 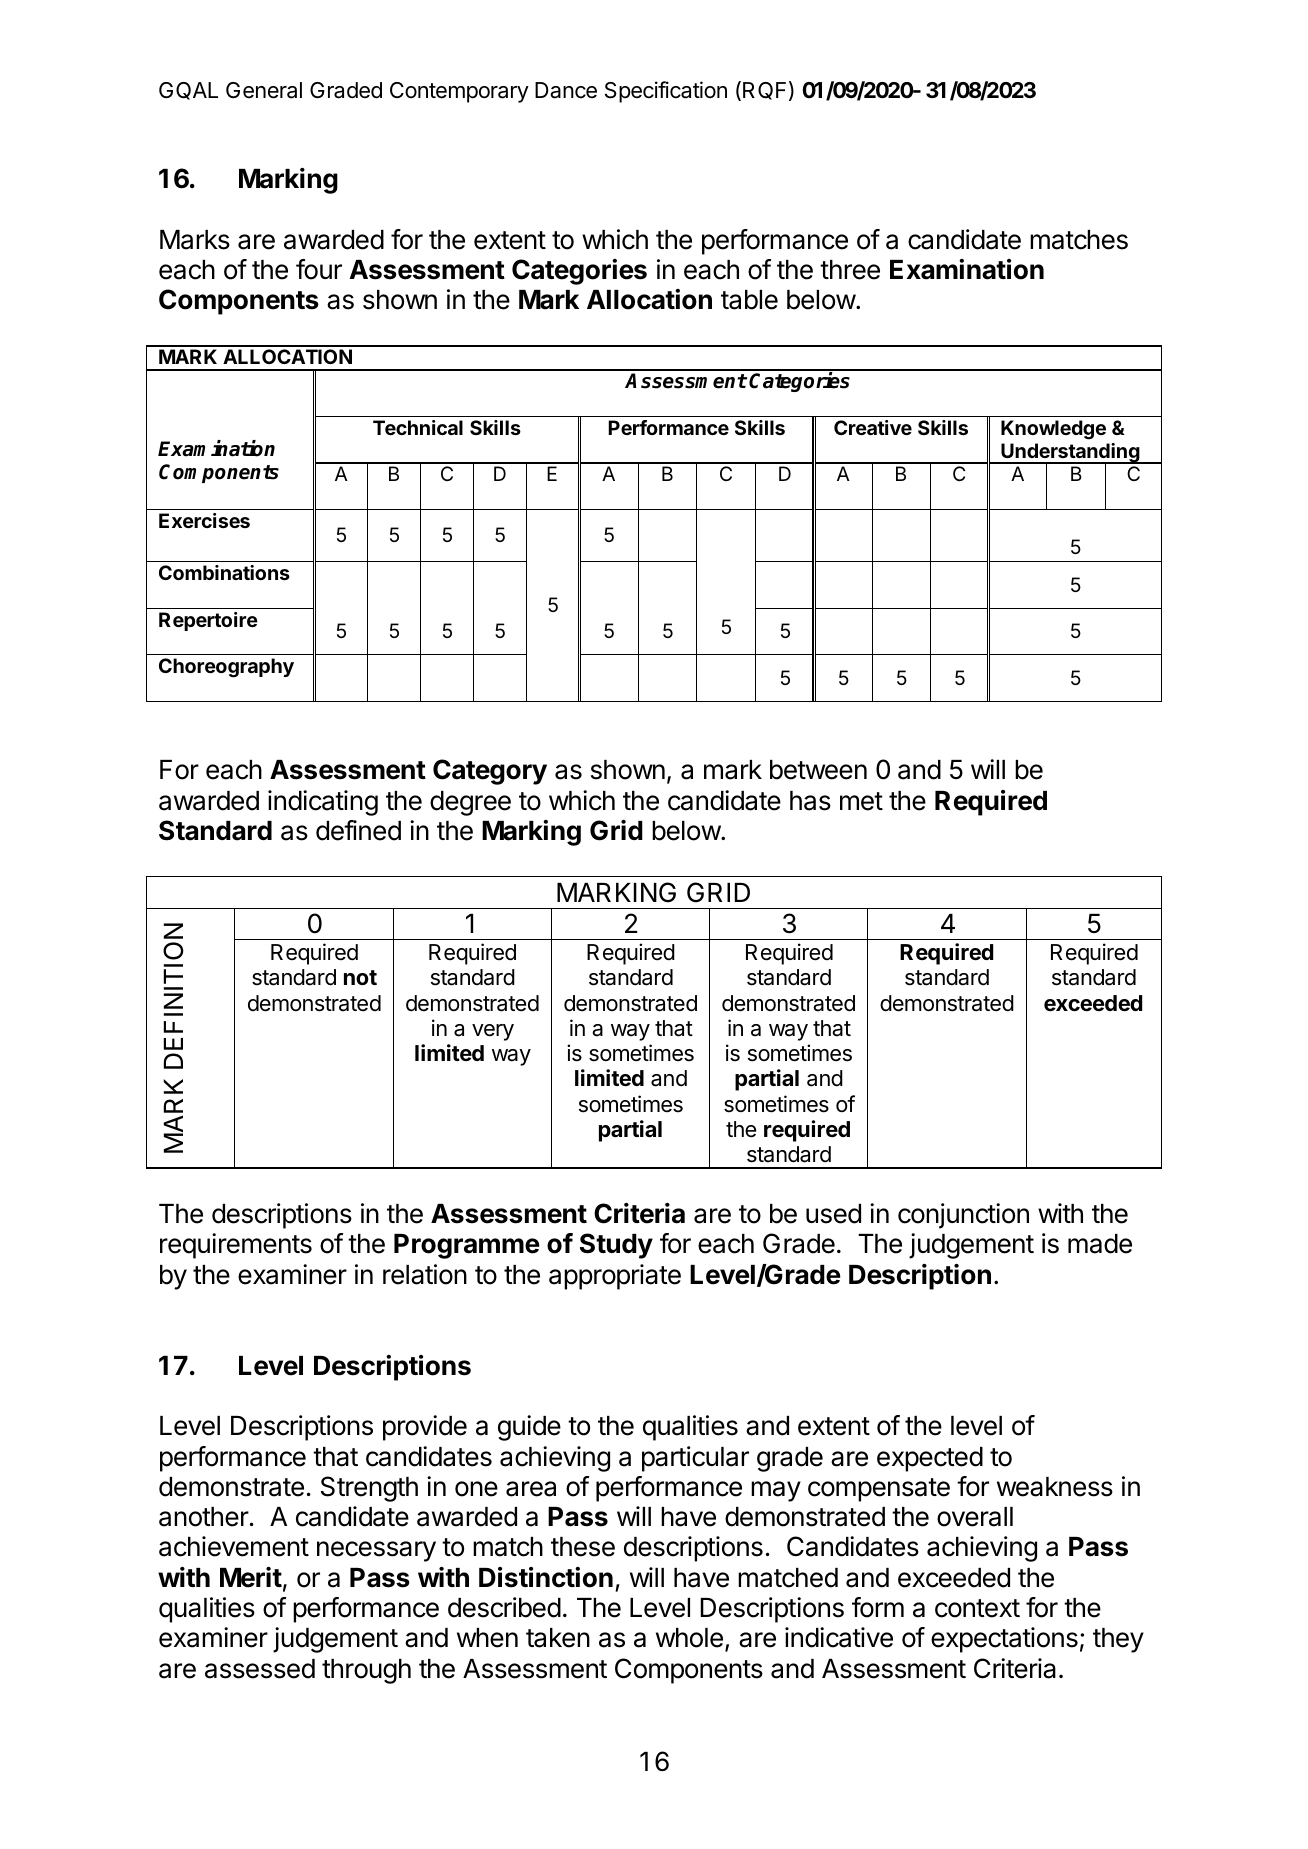 What do you see at coordinates (264, 90) in the screenshot?
I see `General` at bounding box center [264, 90].
